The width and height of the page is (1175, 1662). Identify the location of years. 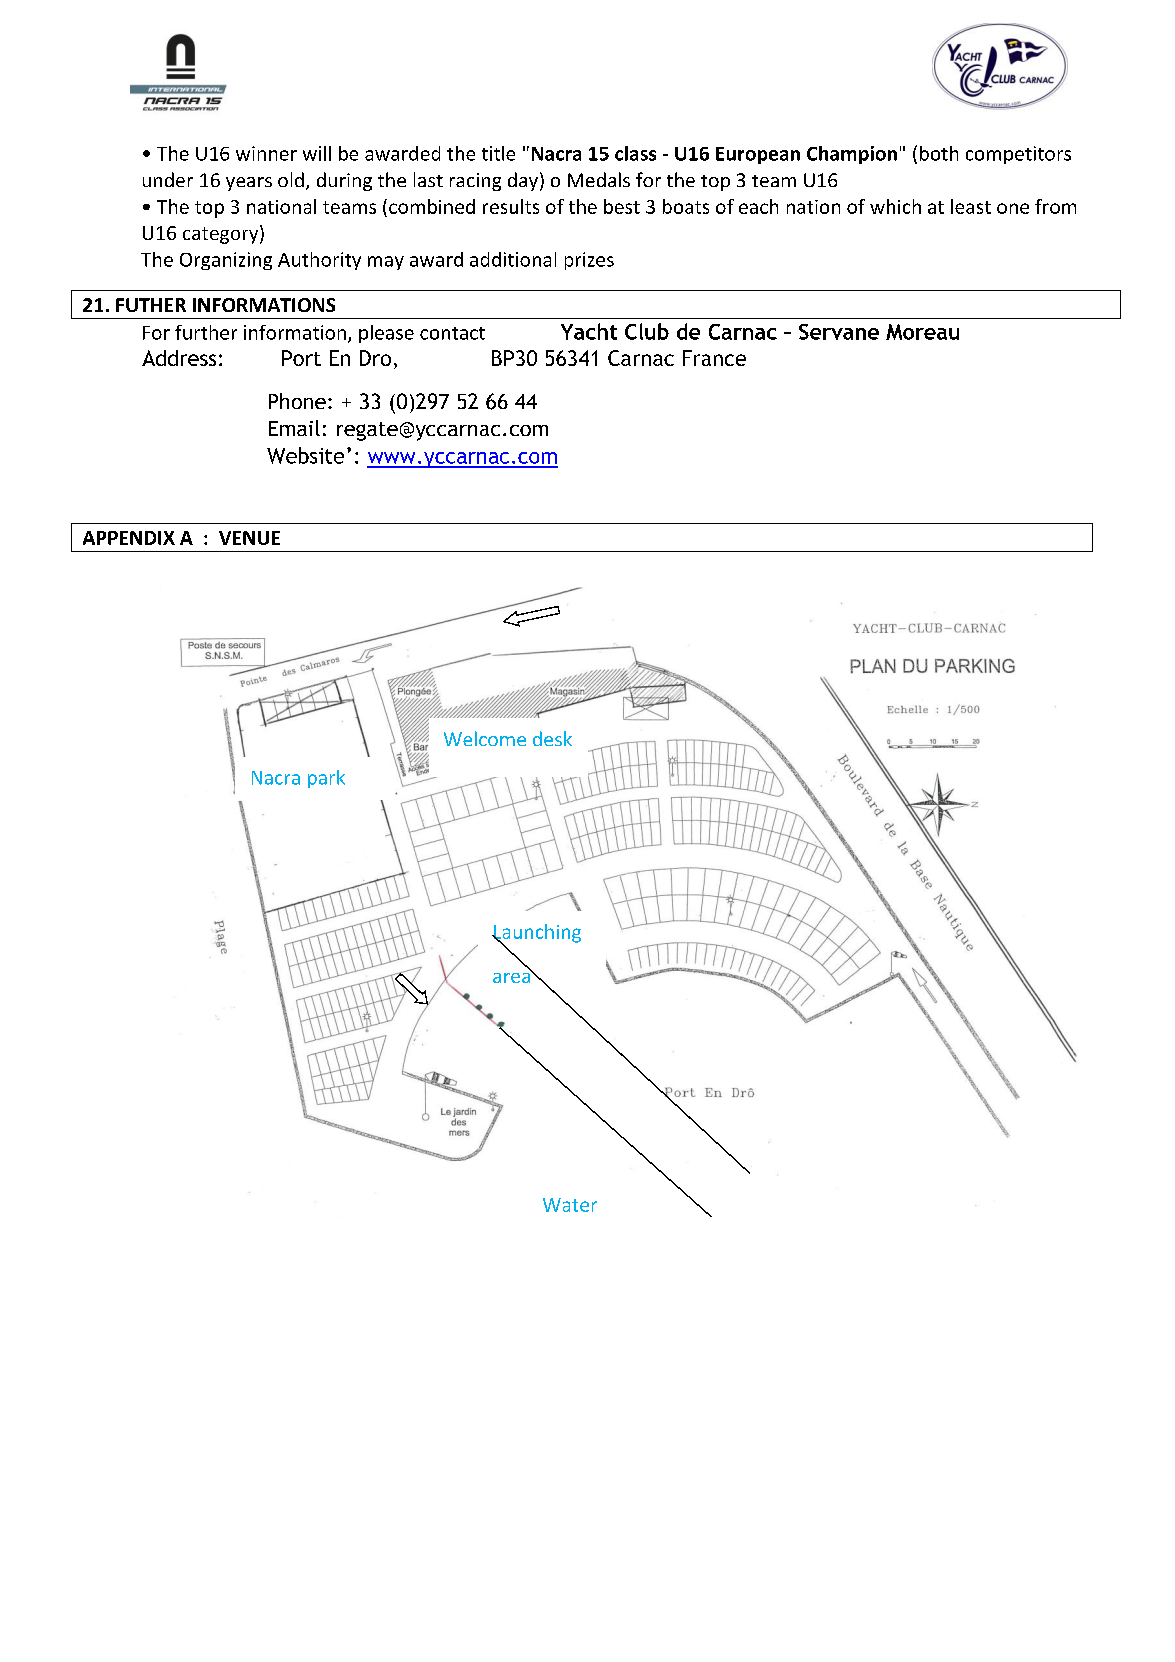
(249, 184).
